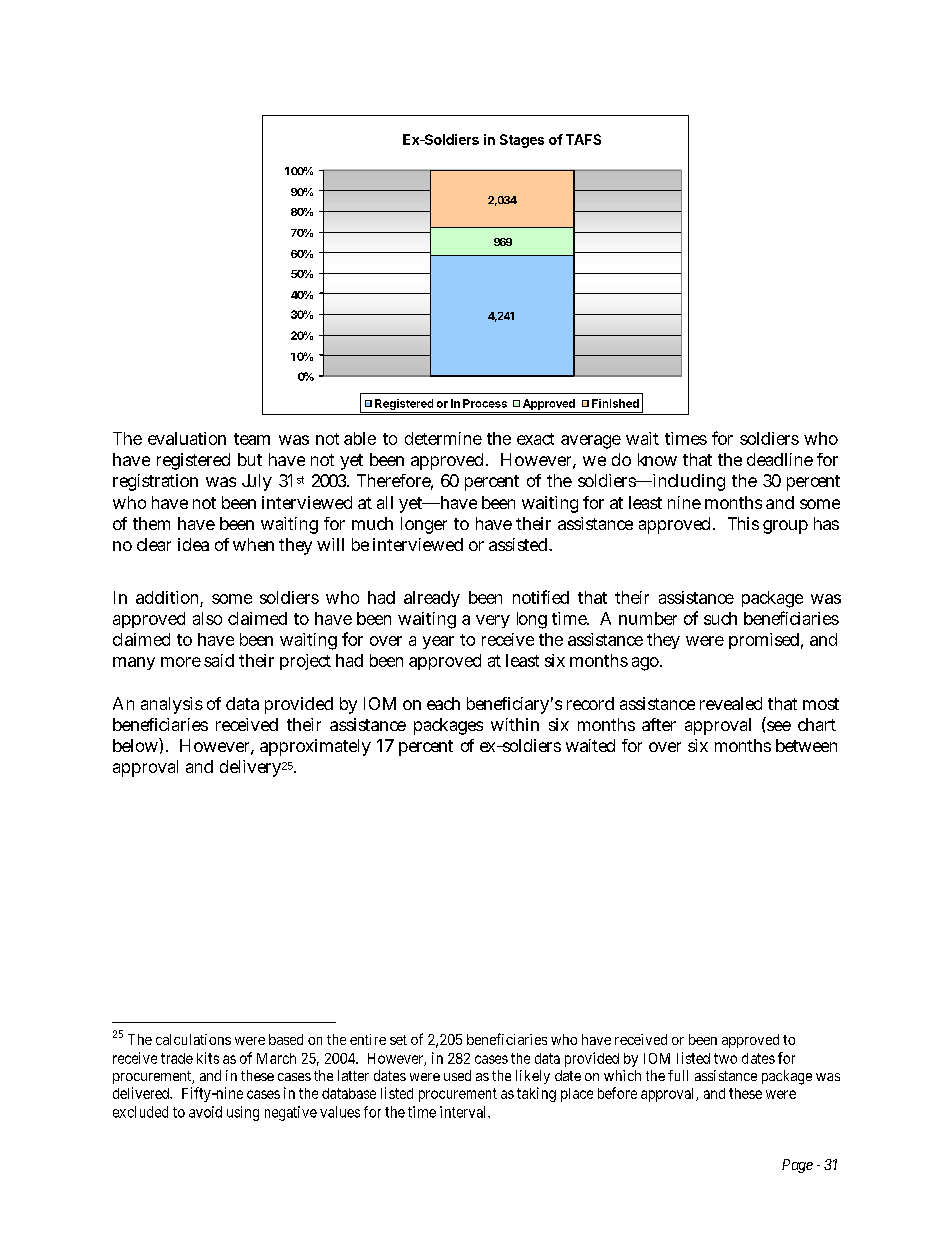  What do you see at coordinates (205, 1112) in the image?
I see `avoid` at bounding box center [205, 1112].
